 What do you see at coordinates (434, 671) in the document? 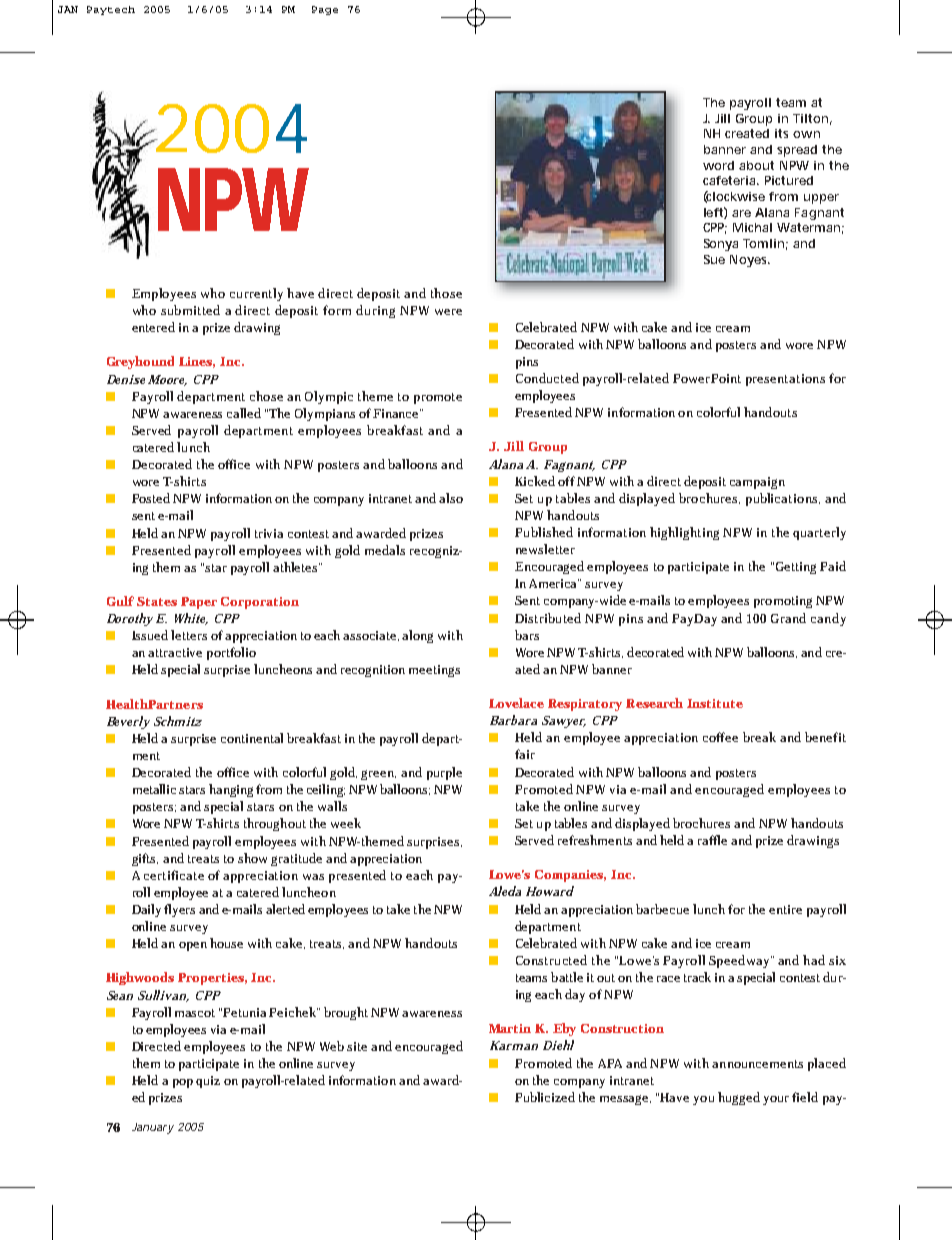
I see `meetings` at bounding box center [434, 671].
